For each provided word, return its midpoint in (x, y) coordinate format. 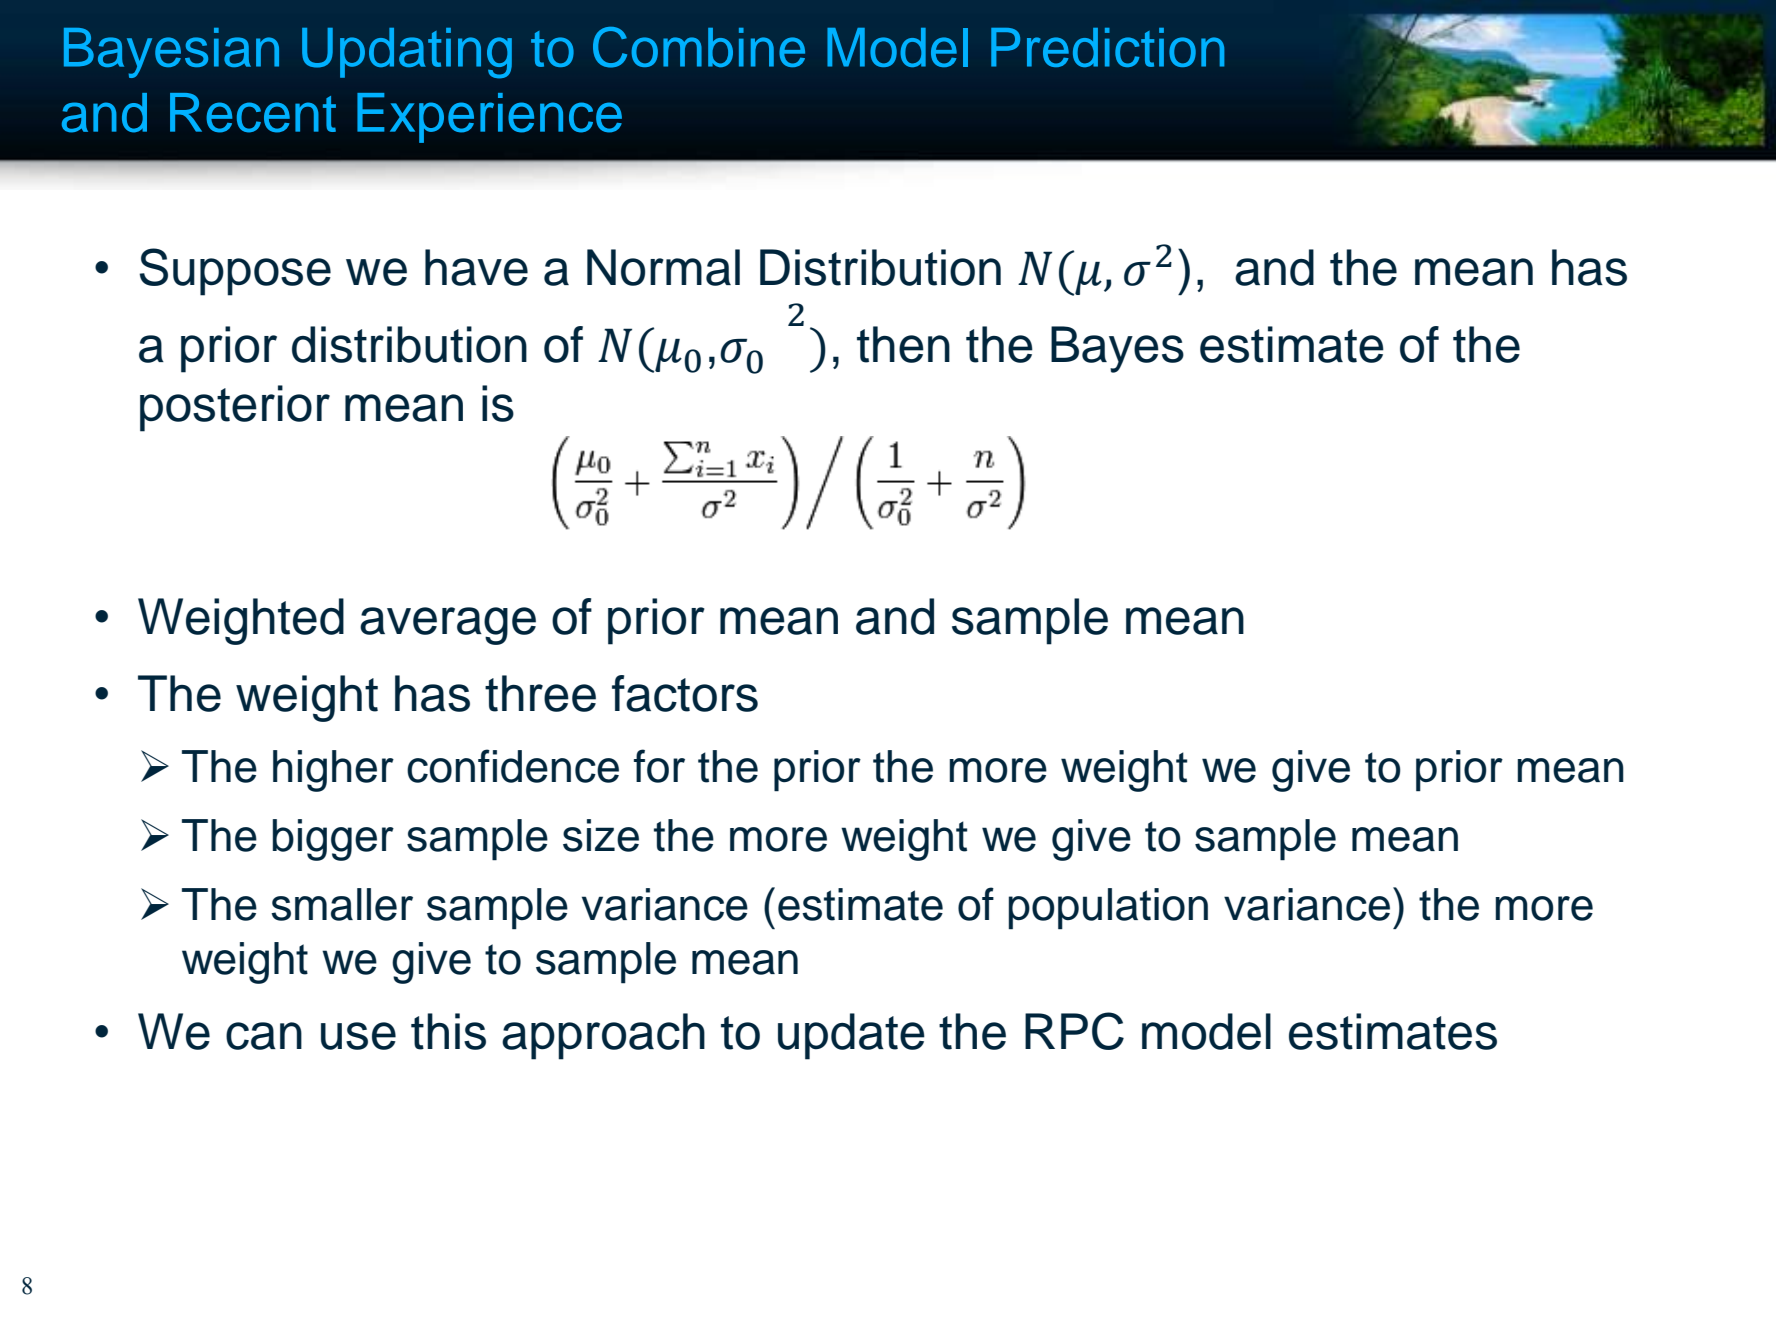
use (358, 1036)
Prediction (1107, 47)
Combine (699, 47)
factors (685, 693)
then (903, 344)
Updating (407, 53)
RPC (1074, 1031)
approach (603, 1036)
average (448, 626)
